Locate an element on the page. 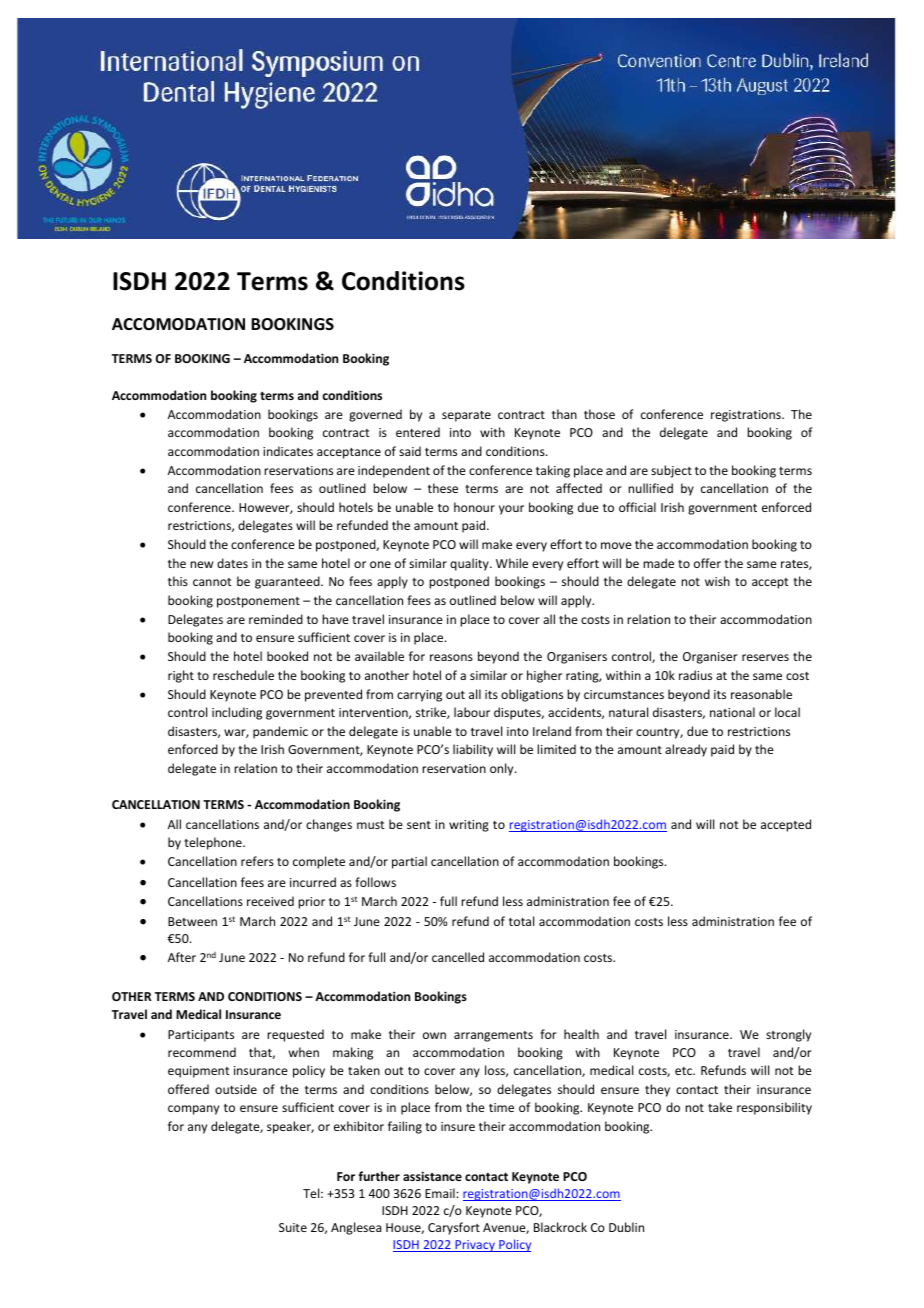 The height and width of the image is (1308, 924). separate is located at coordinates (466, 416).
